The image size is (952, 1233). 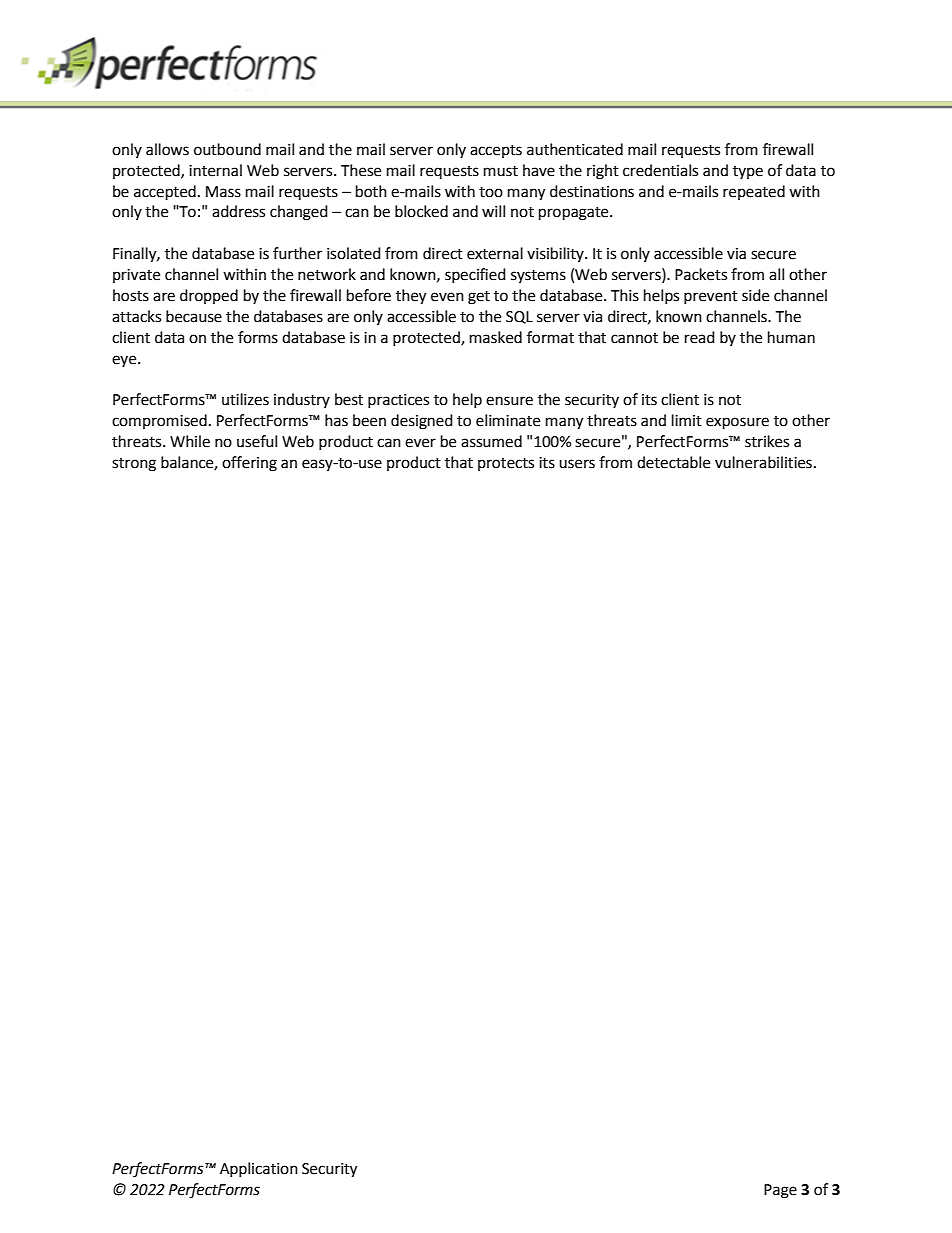 I want to click on Page, so click(x=780, y=1191).
